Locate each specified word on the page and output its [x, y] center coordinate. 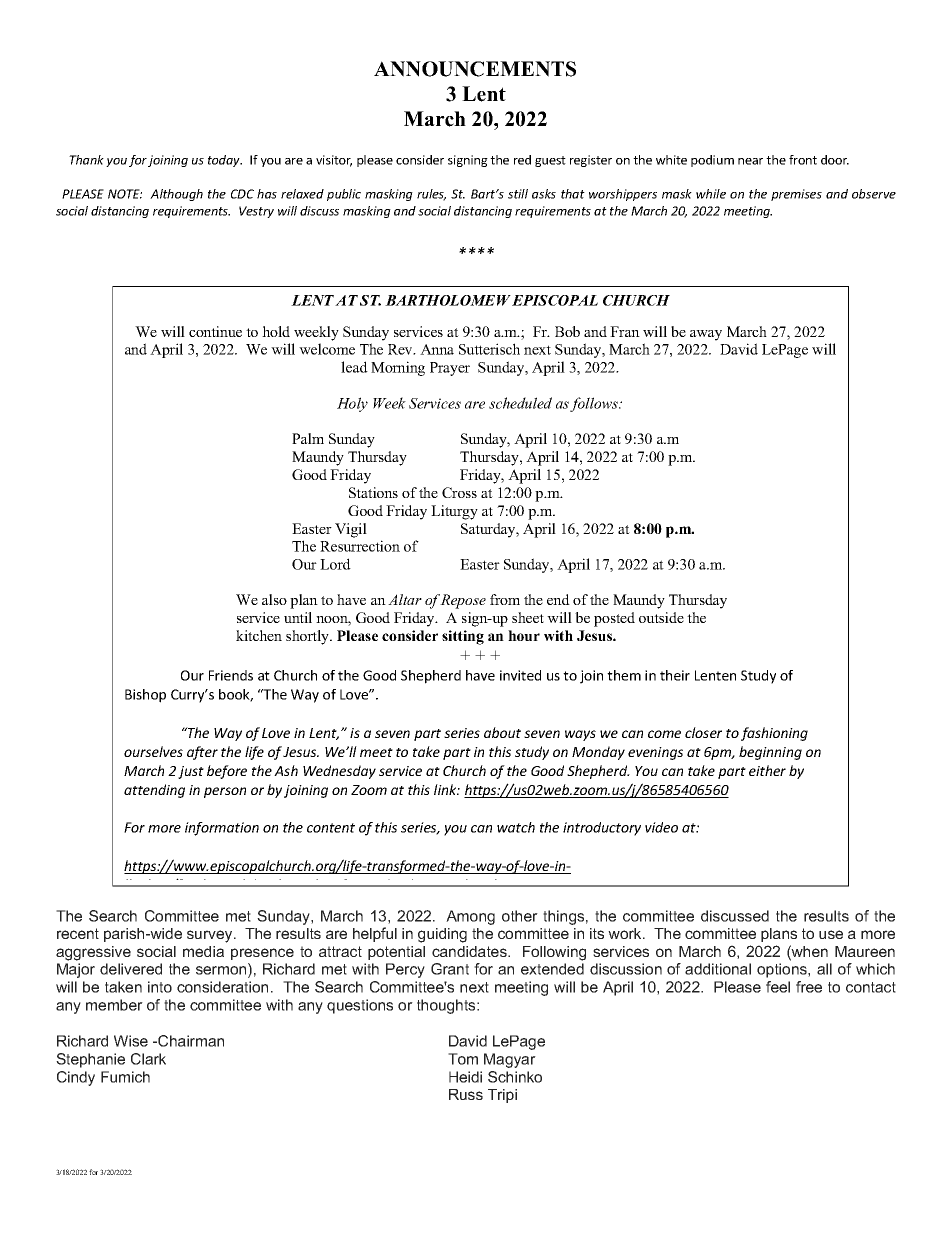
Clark [148, 1059]
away [706, 335]
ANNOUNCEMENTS [475, 69]
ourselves [153, 751]
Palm [308, 438]
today [225, 161]
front [803, 160]
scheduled [520, 403]
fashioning [774, 734]
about [502, 732]
